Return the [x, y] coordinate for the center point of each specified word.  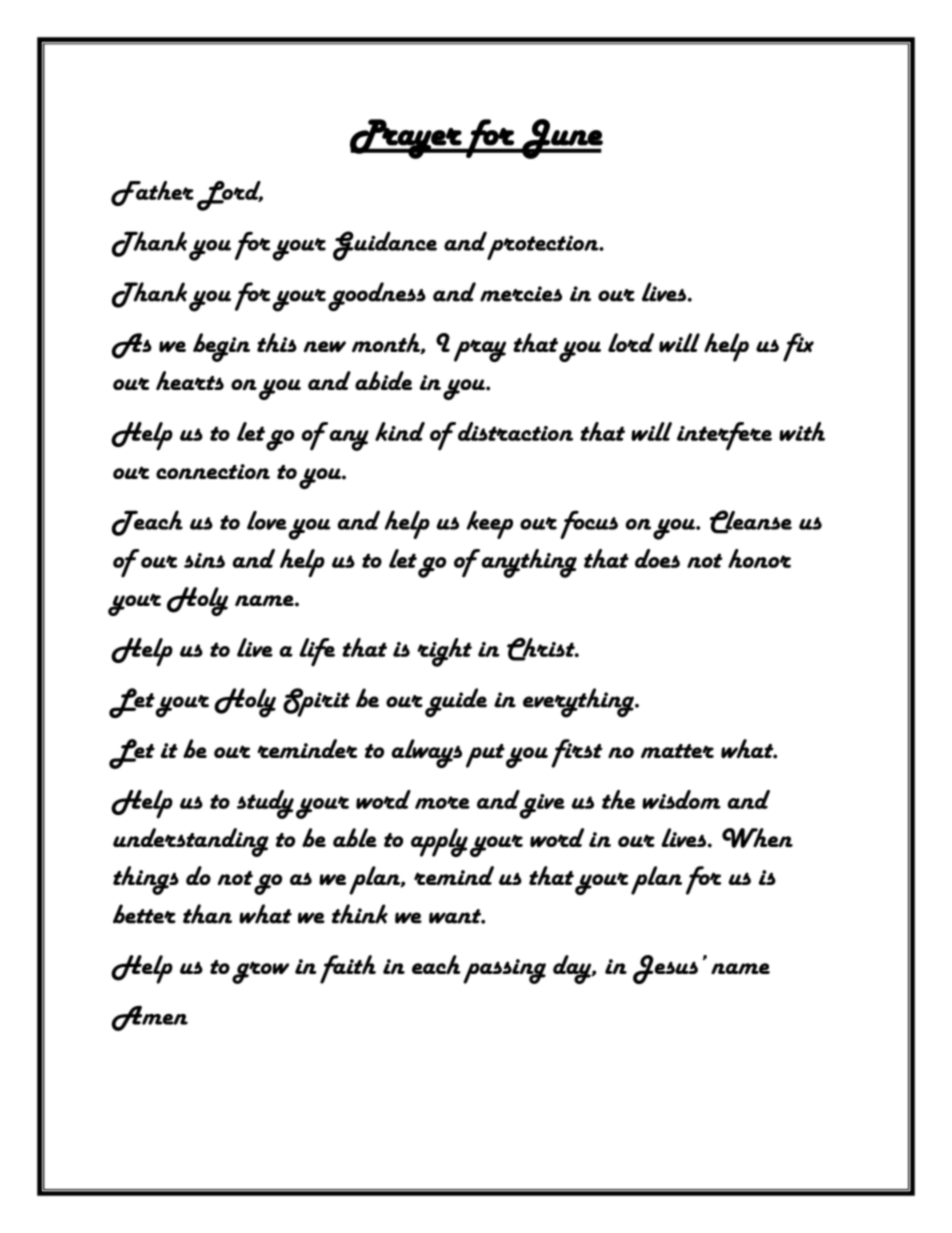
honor [759, 558]
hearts [190, 380]
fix [798, 347]
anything [528, 563]
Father [152, 193]
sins [204, 560]
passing [504, 971]
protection [544, 247]
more [442, 802]
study [265, 804]
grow [260, 972]
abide [383, 380]
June [561, 139]
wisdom [681, 799]
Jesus [665, 969]
